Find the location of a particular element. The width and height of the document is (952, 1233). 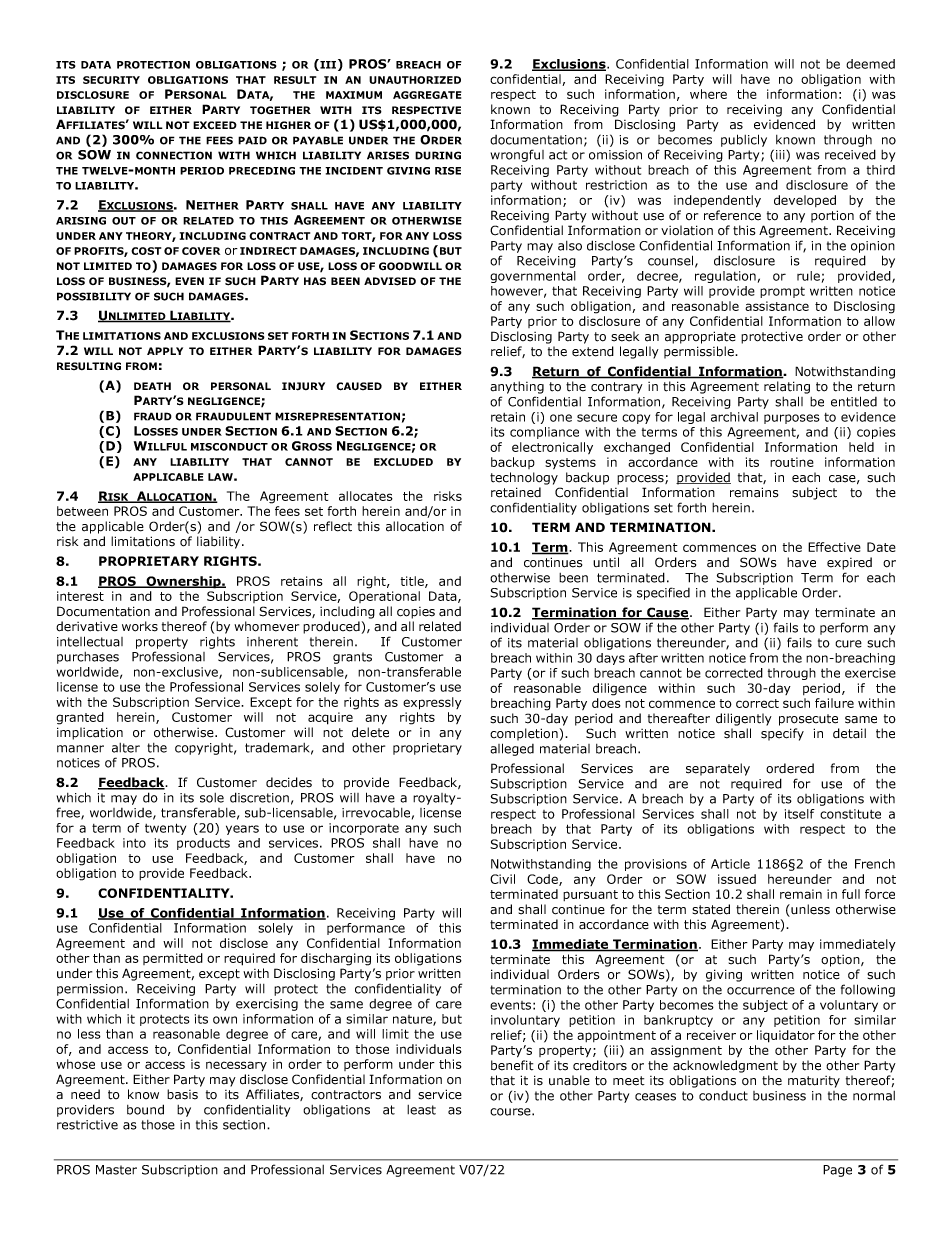

AGGREGATE is located at coordinates (427, 95).
